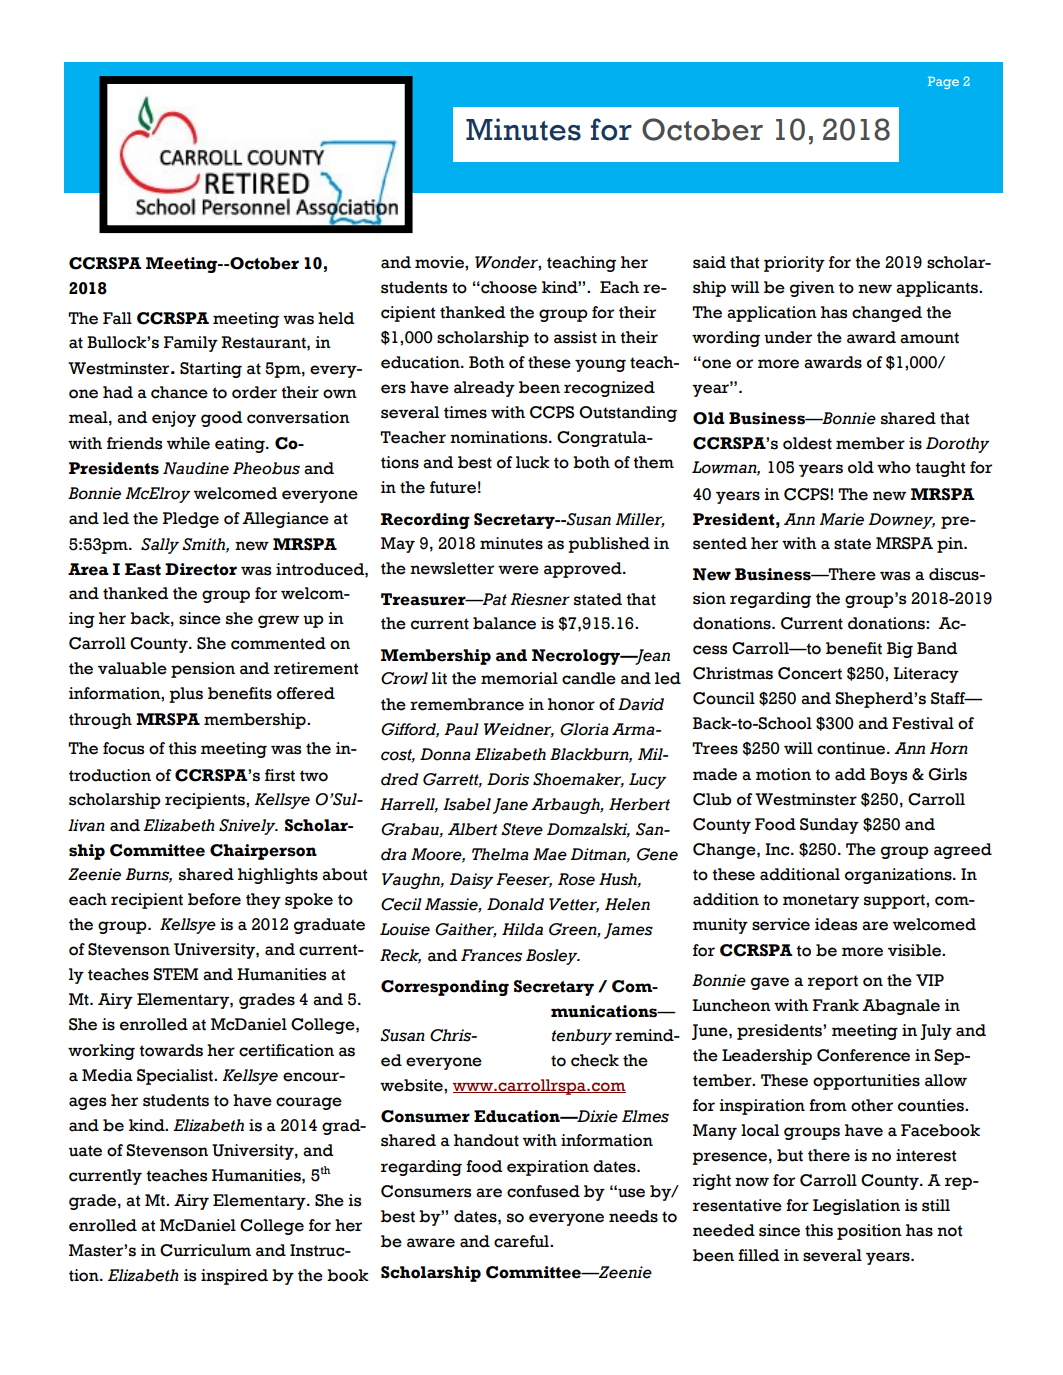  What do you see at coordinates (484, 389) in the screenshot?
I see `already` at bounding box center [484, 389].
